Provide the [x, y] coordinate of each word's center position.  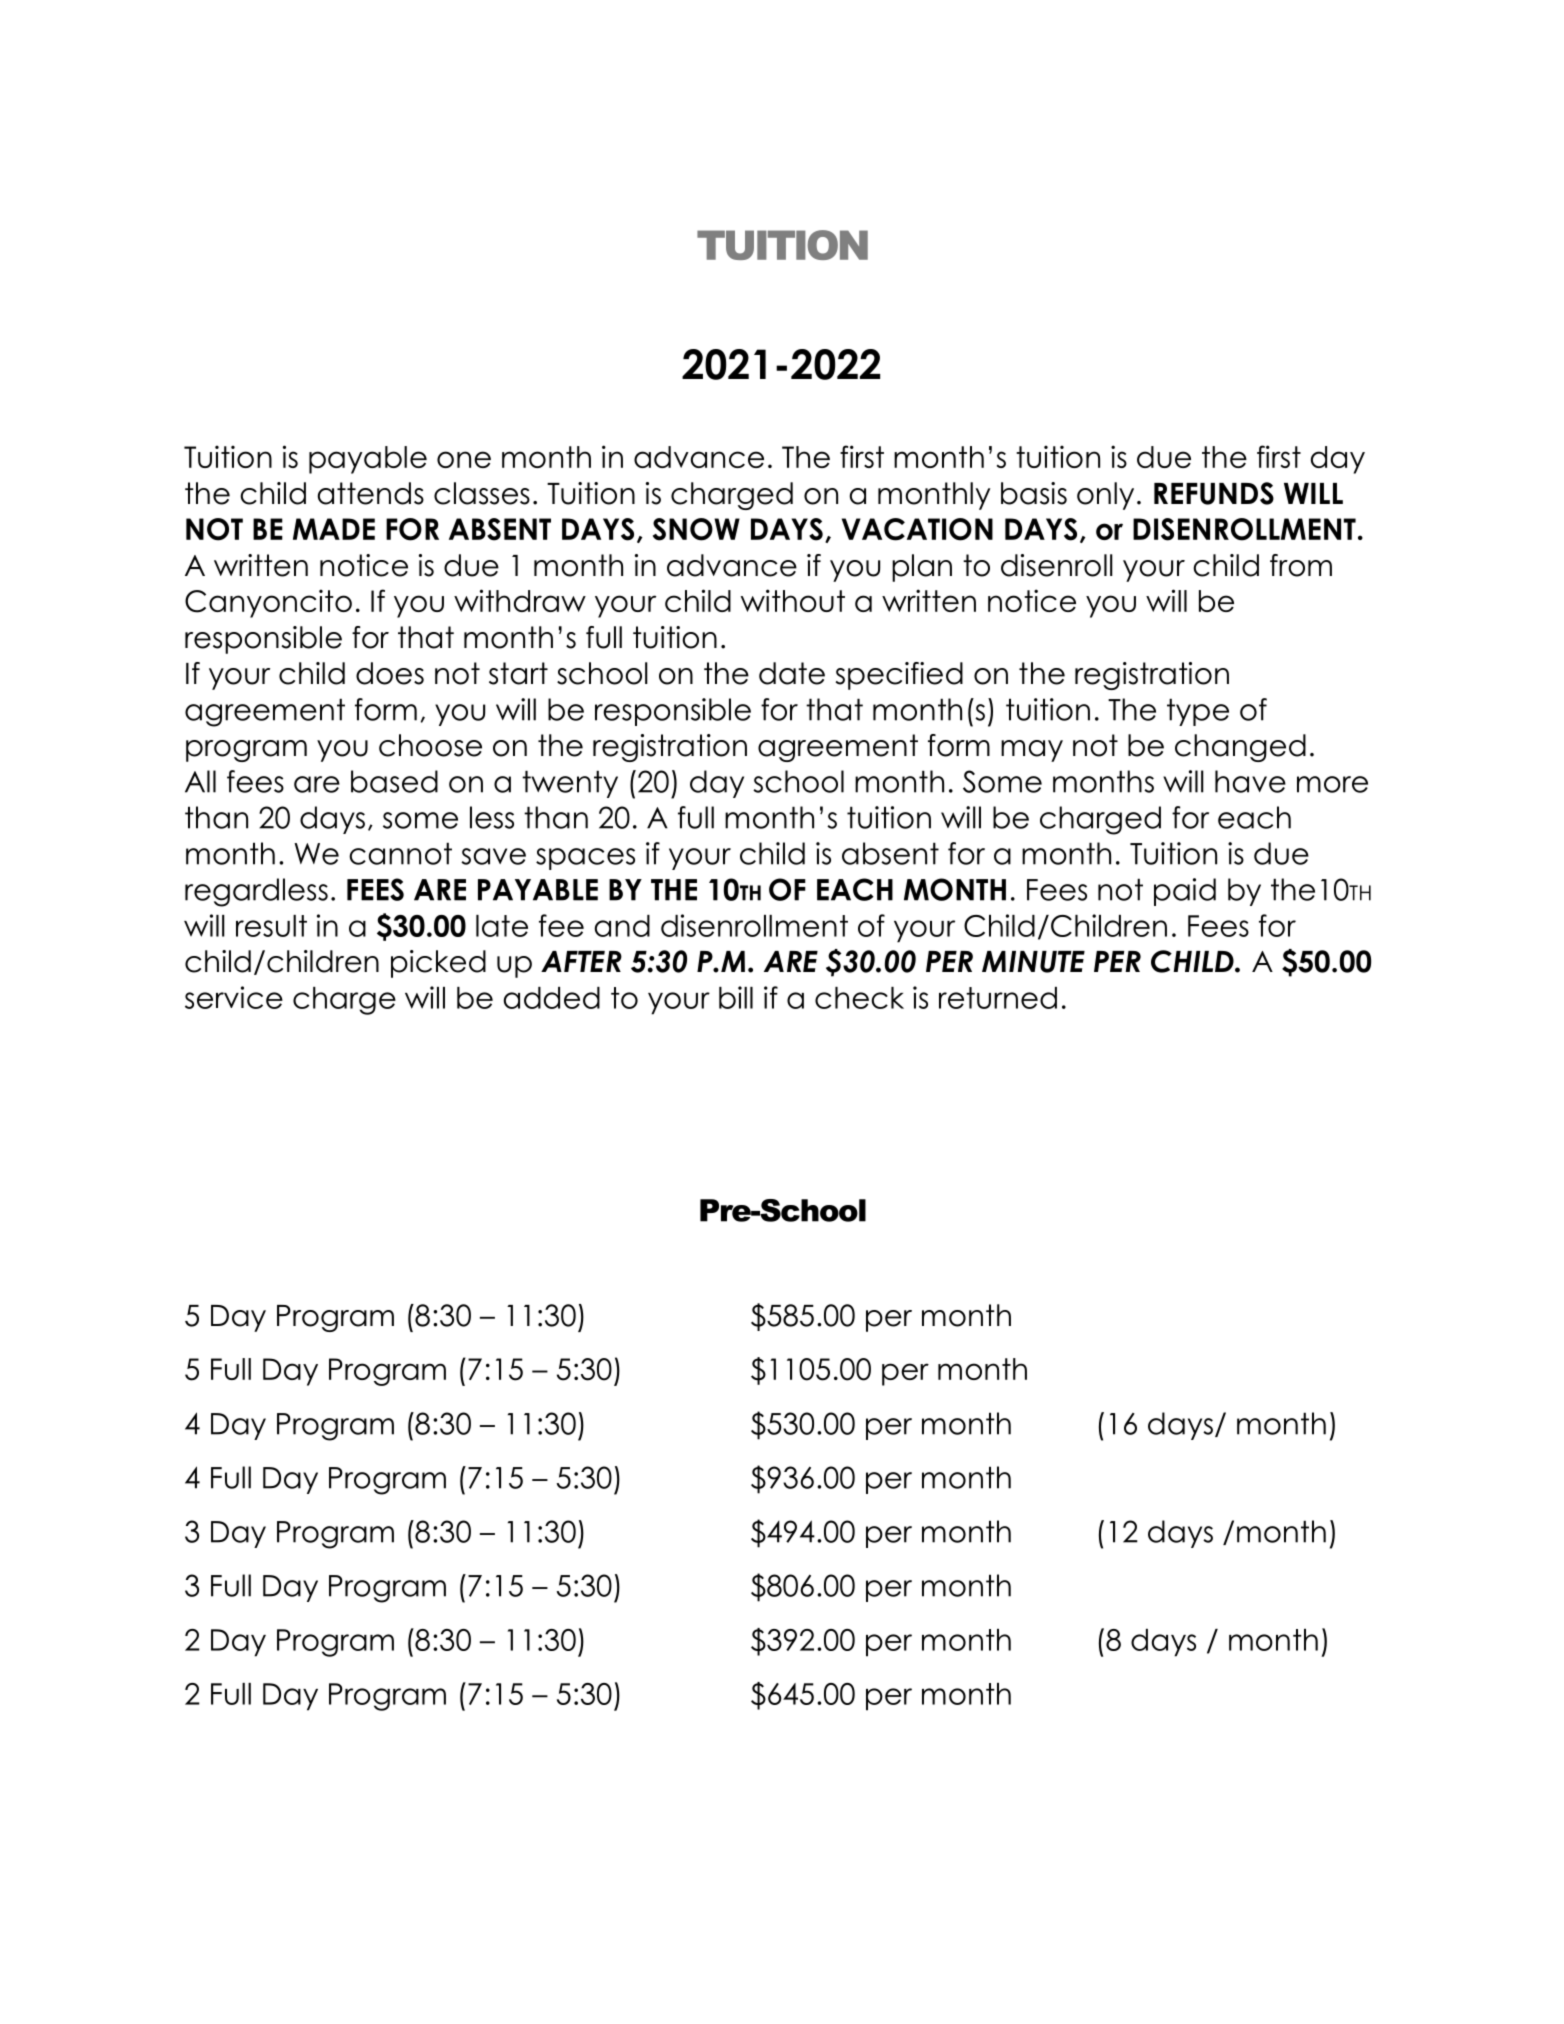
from [1301, 565]
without [793, 600]
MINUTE [1033, 962]
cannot [400, 853]
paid [1185, 892]
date [792, 673]
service [234, 997]
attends [371, 493]
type [1198, 712]
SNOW [696, 529]
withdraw [520, 600]
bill [736, 997]
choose [430, 745]
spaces [585, 859]
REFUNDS [1214, 493]
